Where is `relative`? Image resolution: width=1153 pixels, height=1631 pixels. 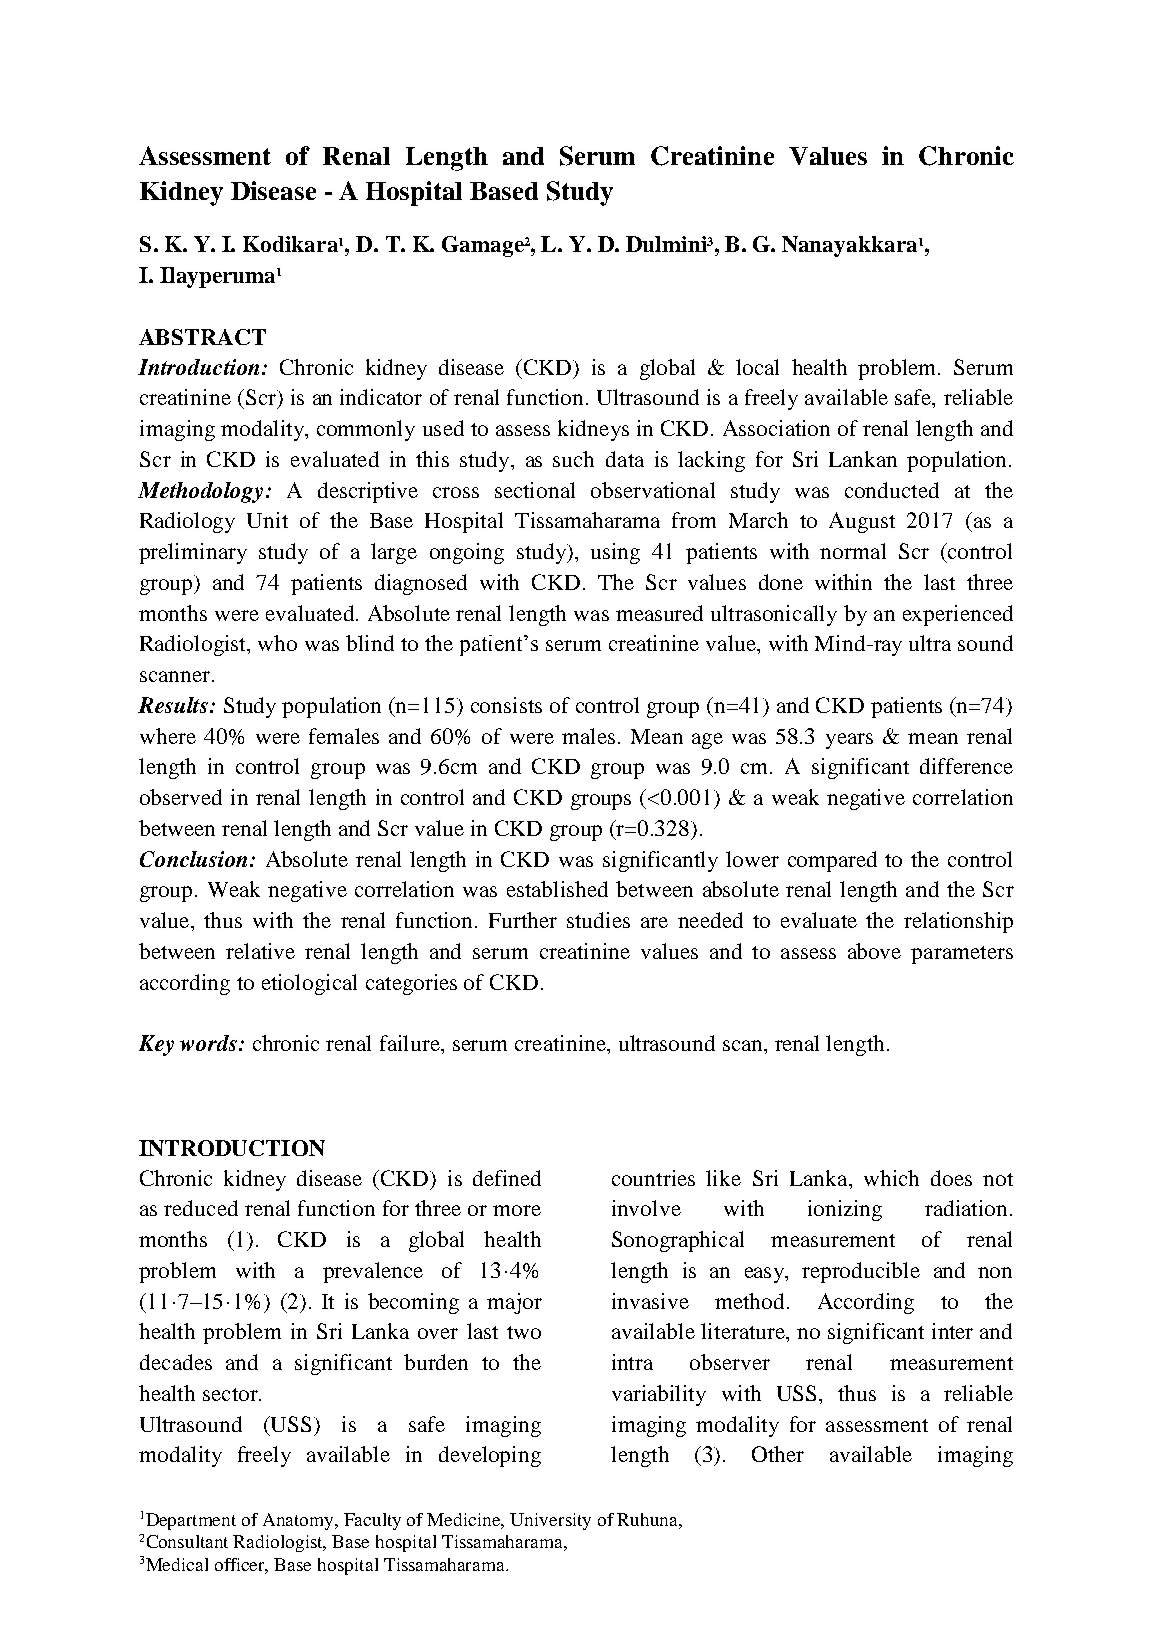 relative is located at coordinates (260, 951).
